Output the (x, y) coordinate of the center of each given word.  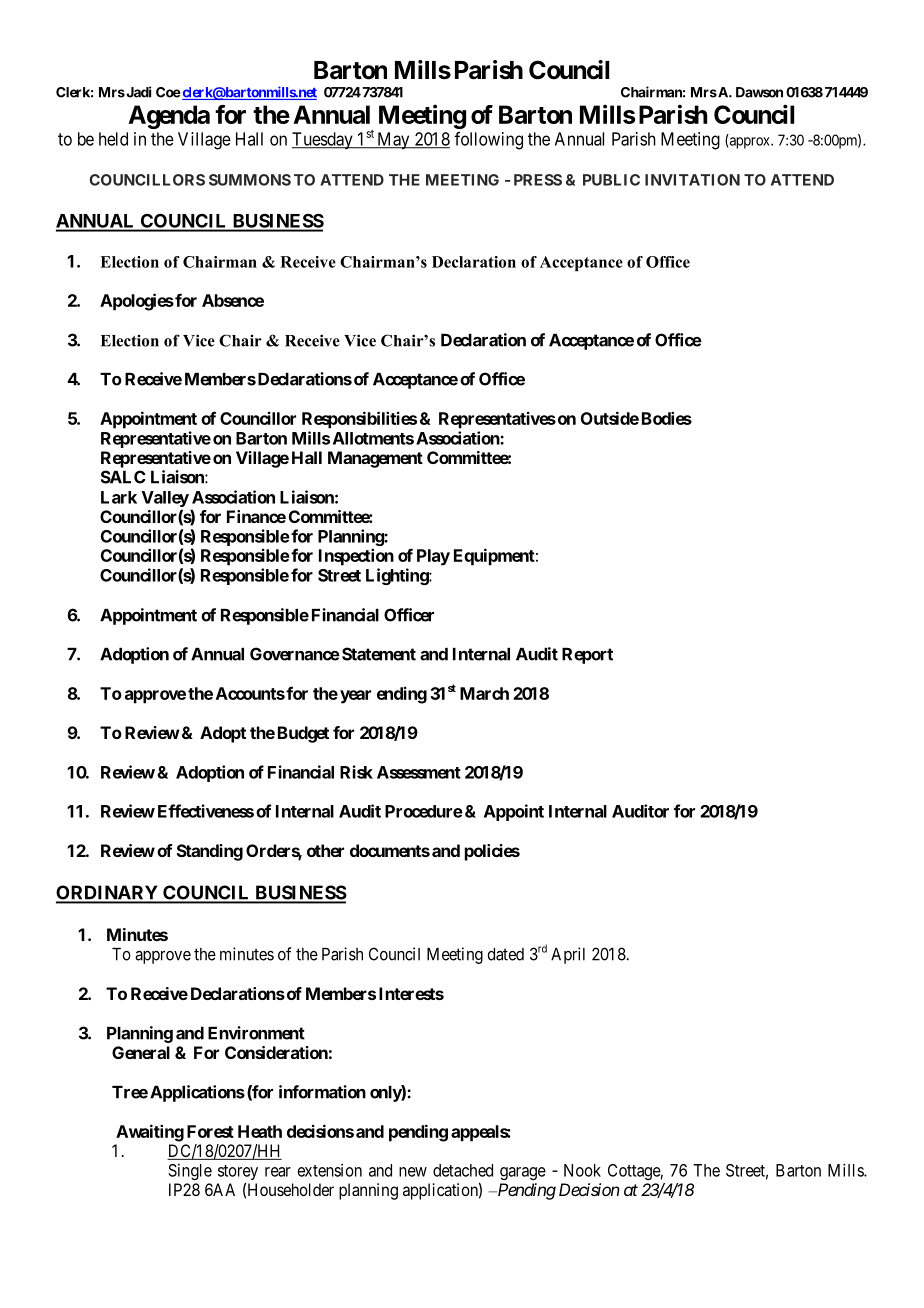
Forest (210, 1131)
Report (587, 656)
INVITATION (692, 180)
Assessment (419, 772)
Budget (303, 734)
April (568, 955)
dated (505, 954)
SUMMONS (250, 180)
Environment (256, 1033)
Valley (165, 499)
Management (375, 459)
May (393, 141)
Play (433, 557)
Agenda (169, 117)
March (484, 693)
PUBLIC (611, 180)
